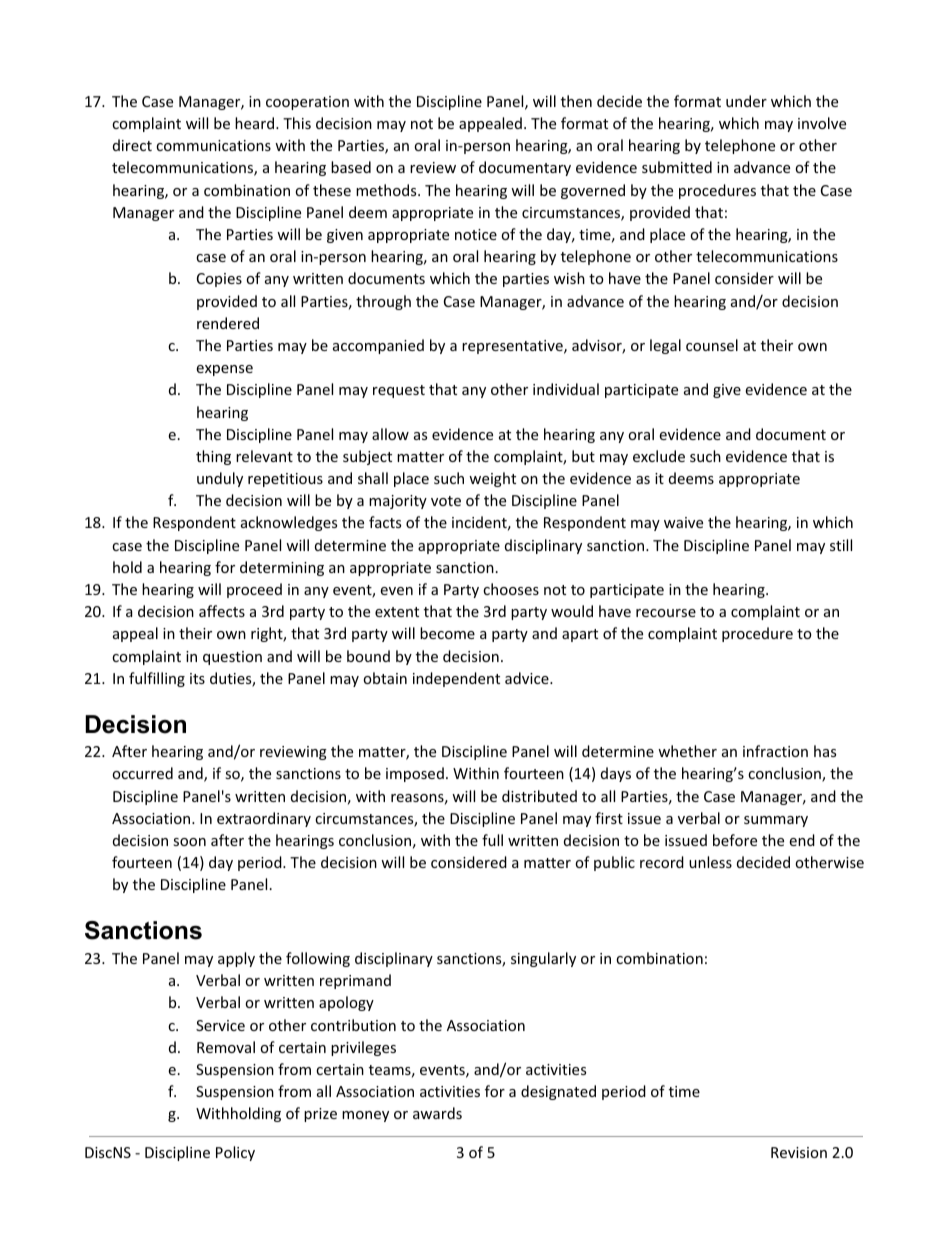  What do you see at coordinates (492, 479) in the screenshot?
I see `weight` at bounding box center [492, 479].
